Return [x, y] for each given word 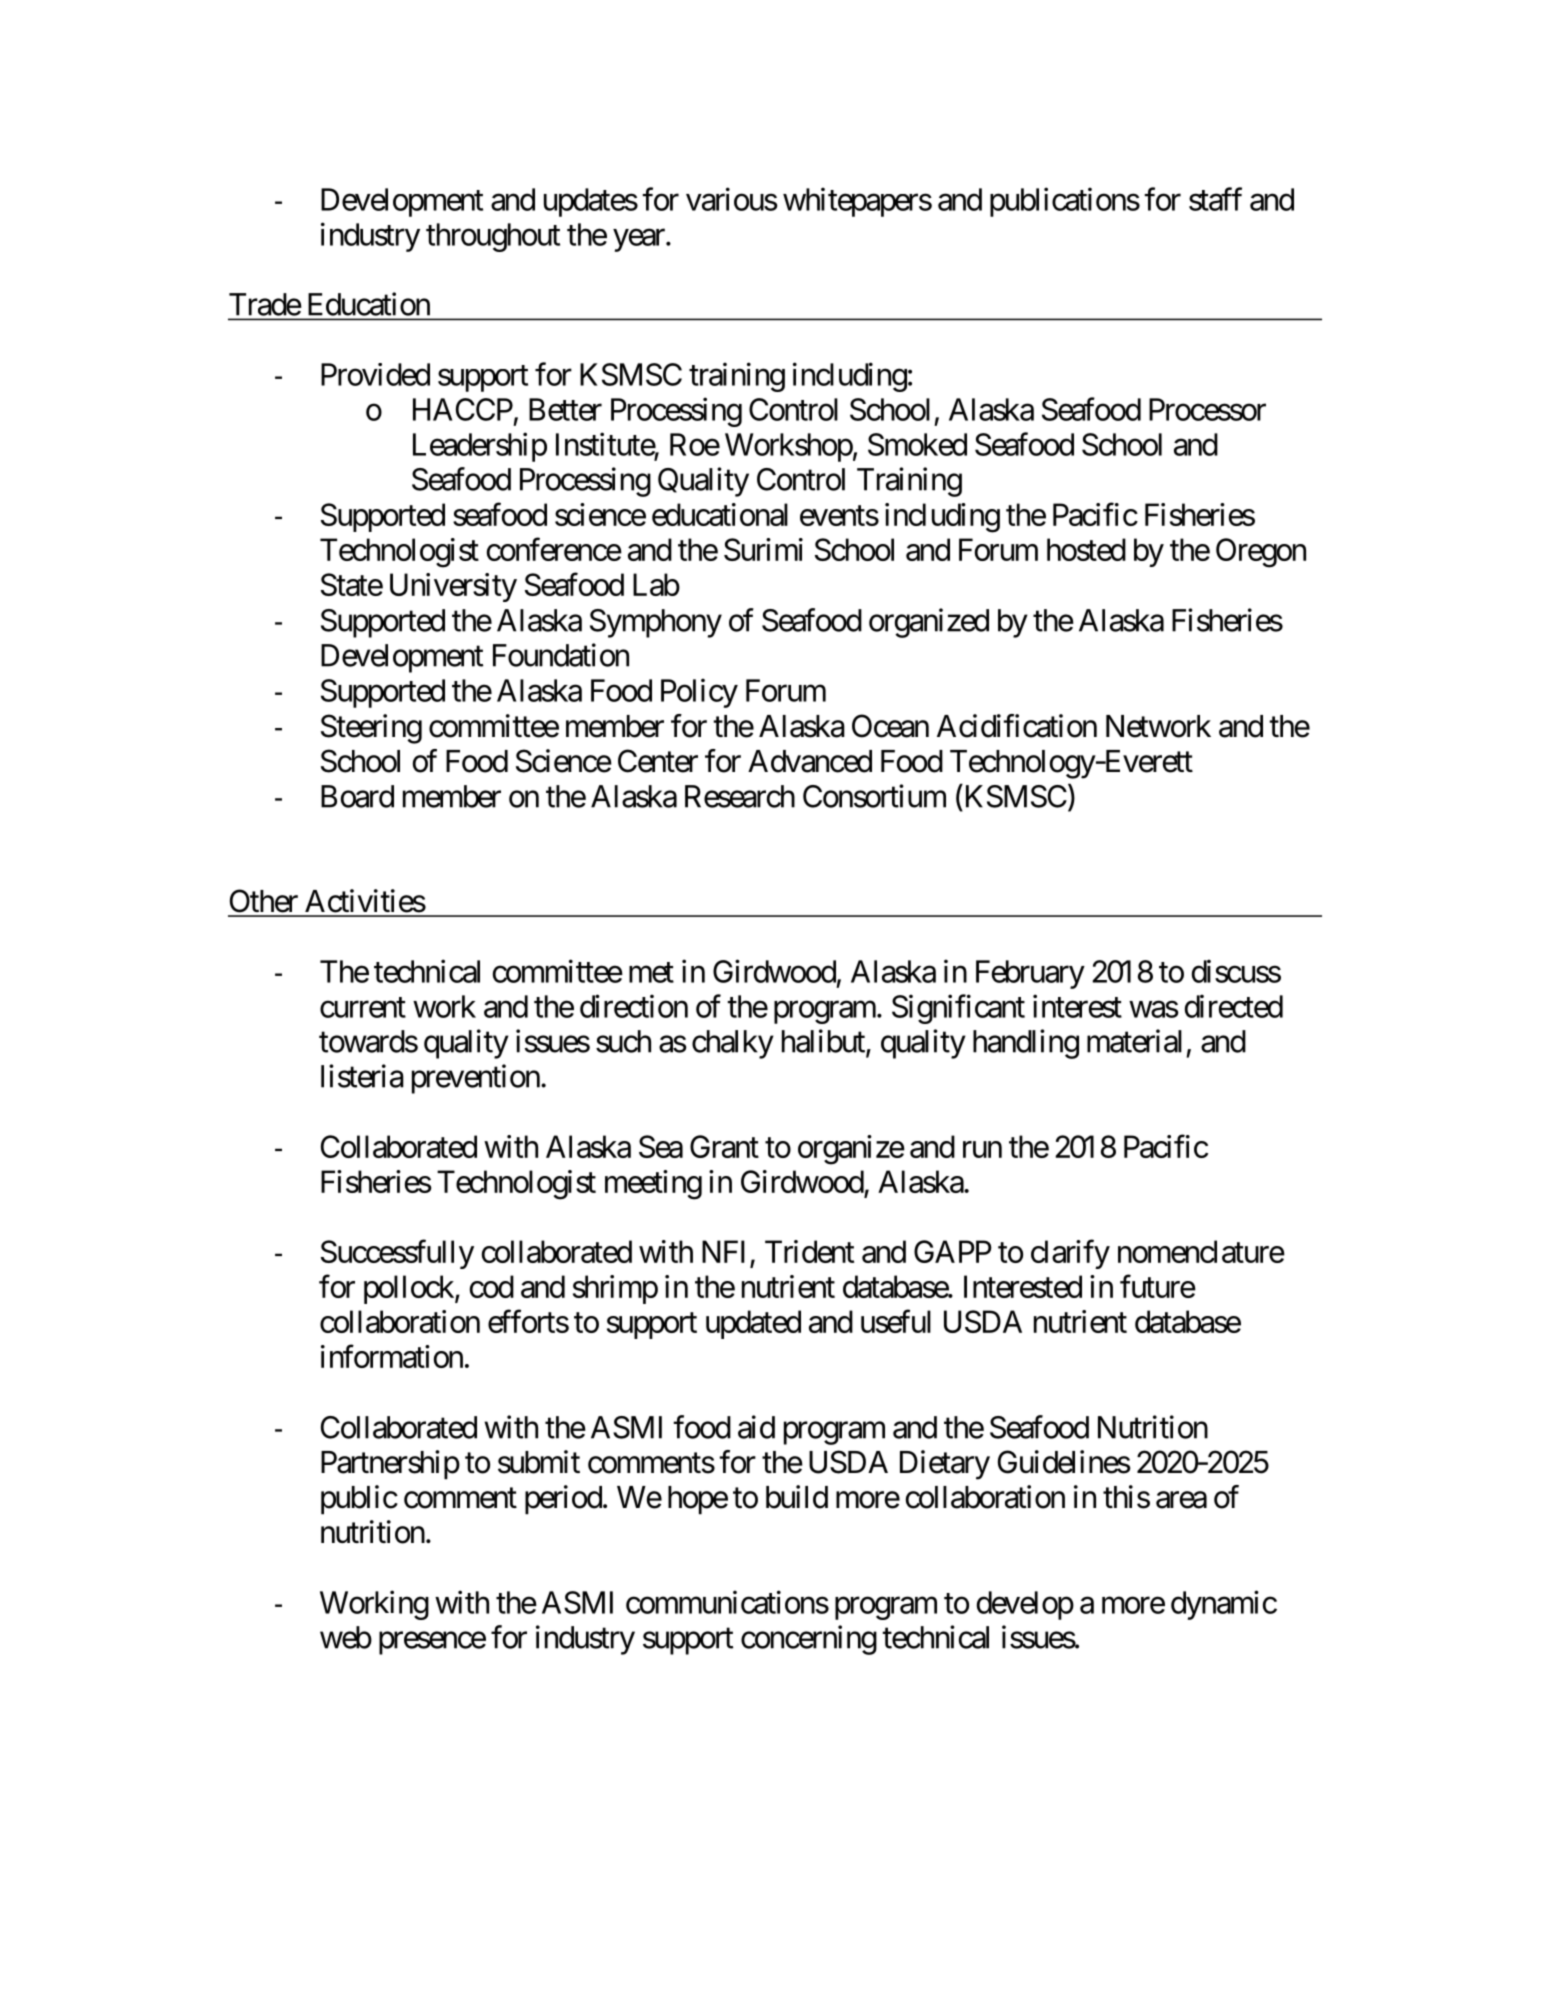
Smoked [917, 444]
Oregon [1261, 553]
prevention [476, 1079]
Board [357, 796]
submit [539, 1462]
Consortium [874, 796]
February [1030, 974]
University [453, 587]
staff [1215, 199]
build [797, 1497]
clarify [1070, 1254]
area [1181, 1500]
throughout [493, 237]
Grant [724, 1146]
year [640, 240]
